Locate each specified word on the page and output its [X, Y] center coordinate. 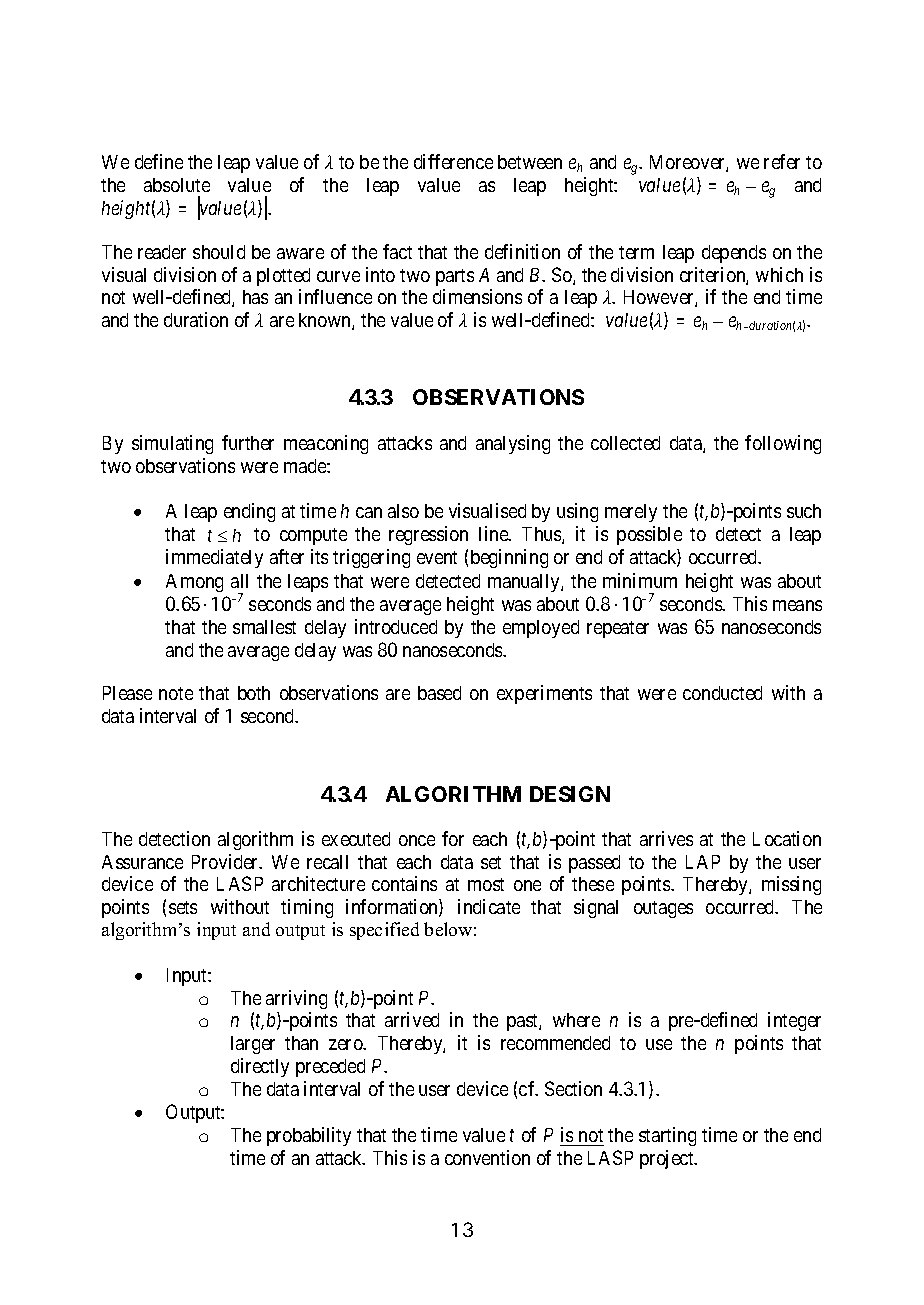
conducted [722, 693]
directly [260, 1067]
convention [487, 1157]
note [176, 693]
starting [667, 1136]
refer [782, 161]
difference [453, 161]
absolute [177, 185]
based [439, 693]
